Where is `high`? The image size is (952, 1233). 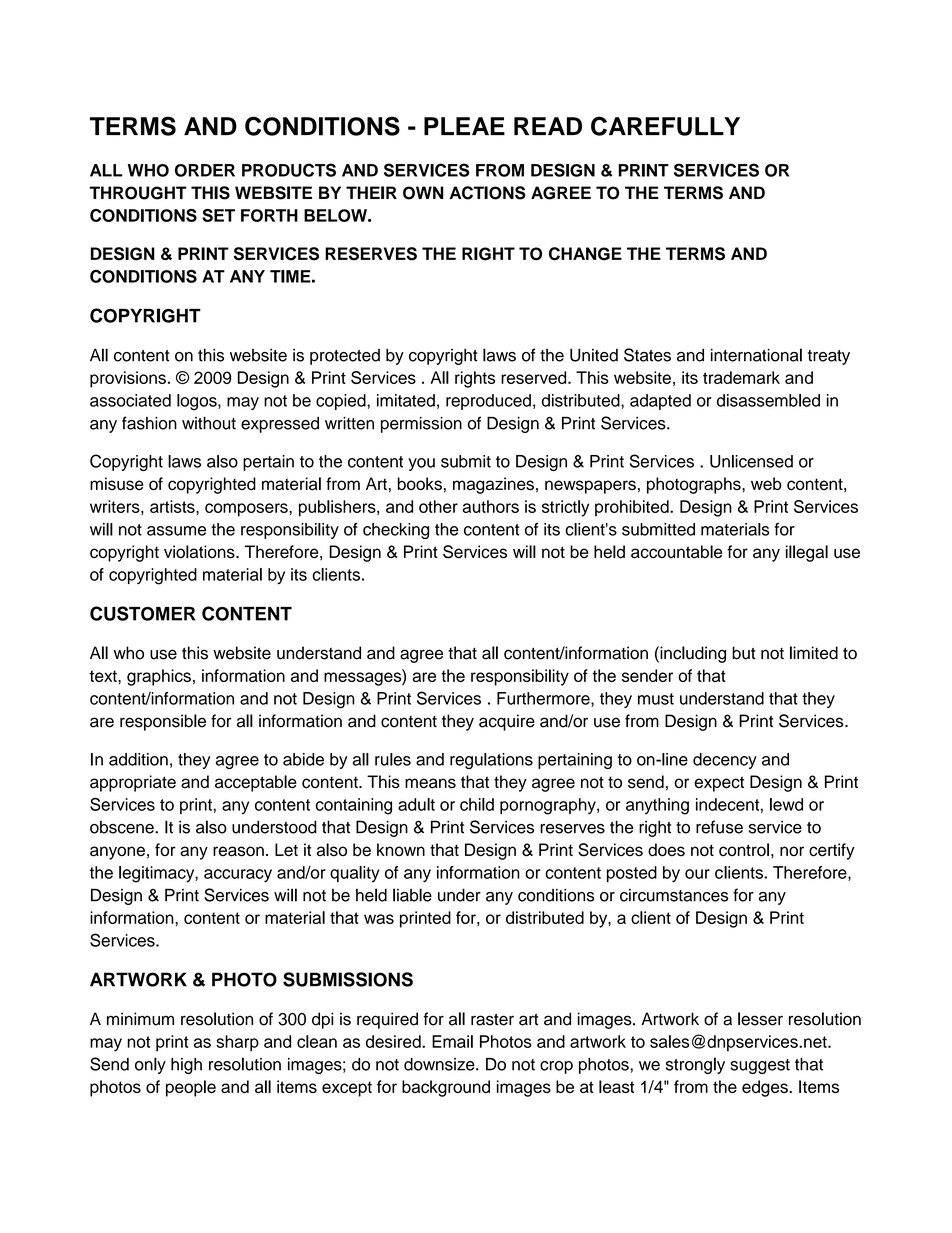 high is located at coordinates (186, 1066).
